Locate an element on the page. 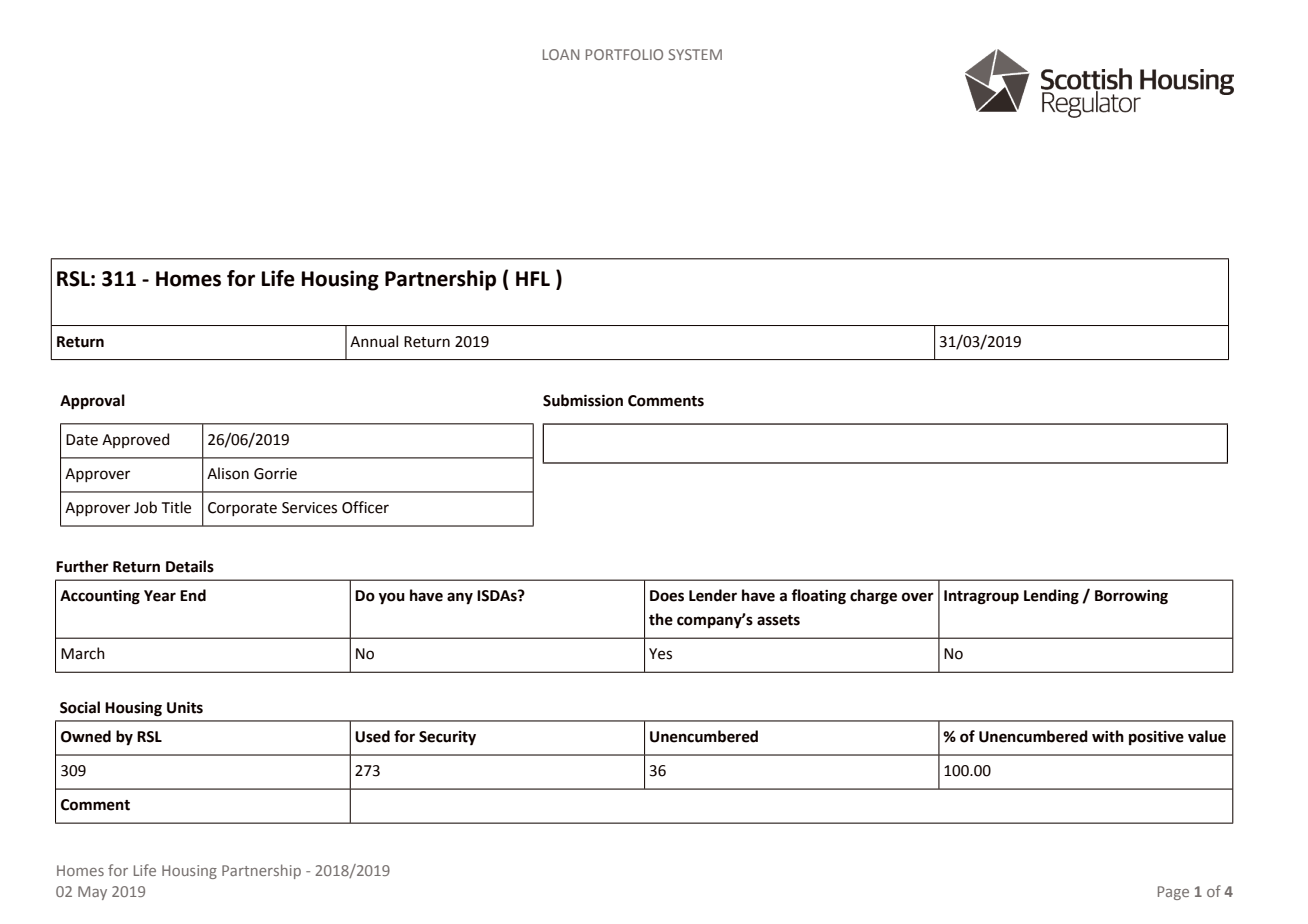 The image size is (1308, 924). Annual is located at coordinates (374, 341).
